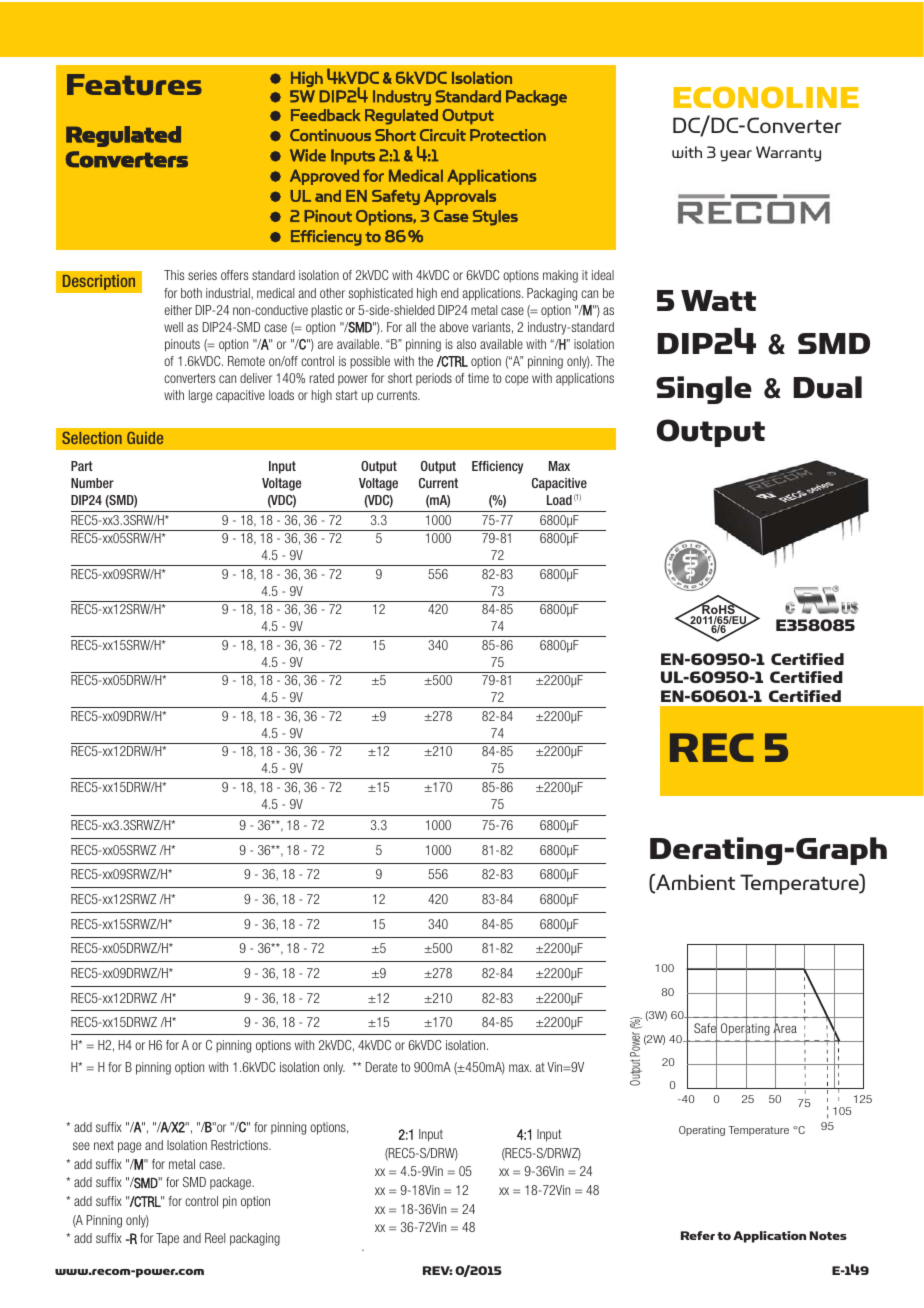 This screenshot has width=924, height=1308. Describe the element at coordinates (167, 1239) in the screenshot. I see `Tape` at that location.
